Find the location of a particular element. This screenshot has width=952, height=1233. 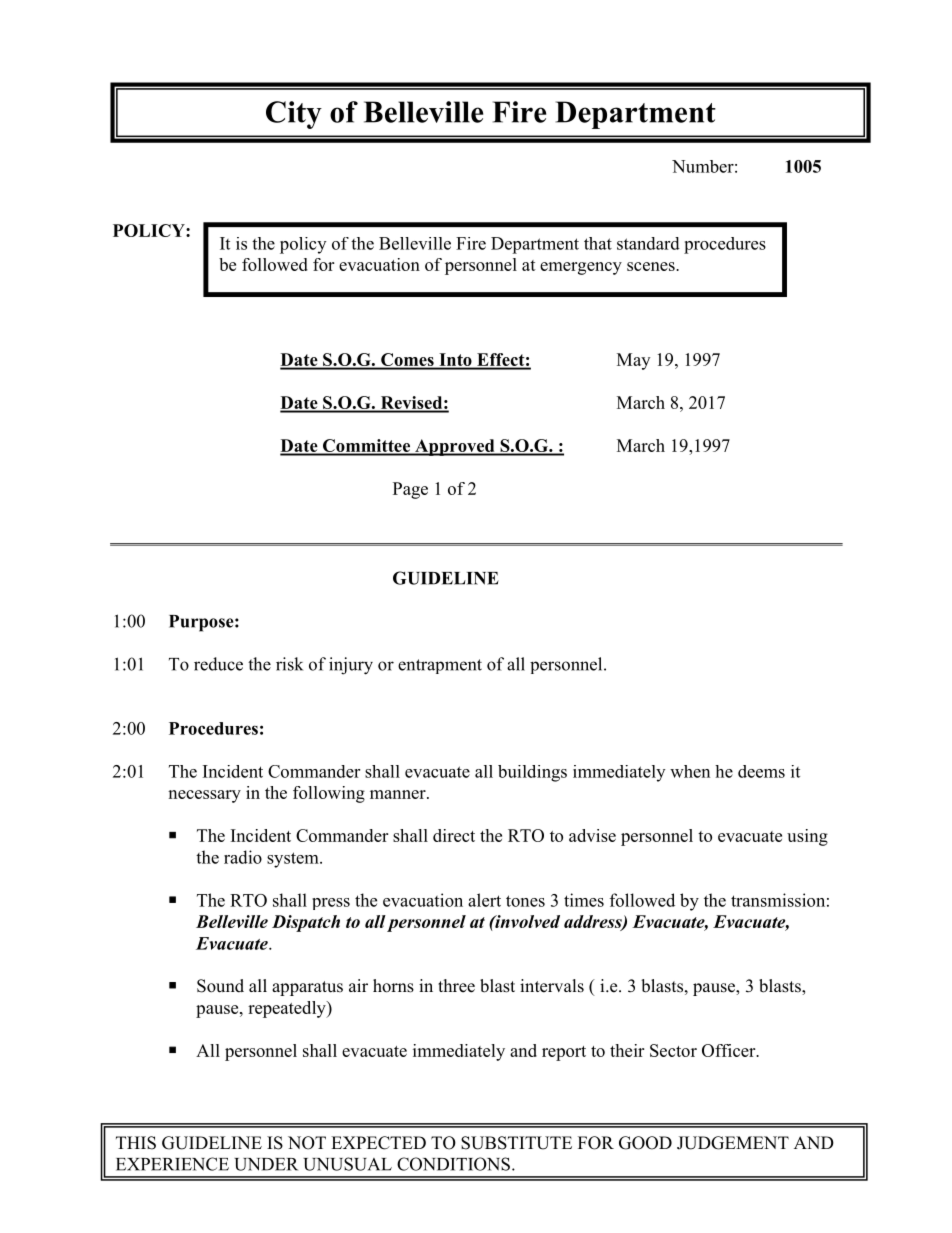

that is located at coordinates (598, 243).
